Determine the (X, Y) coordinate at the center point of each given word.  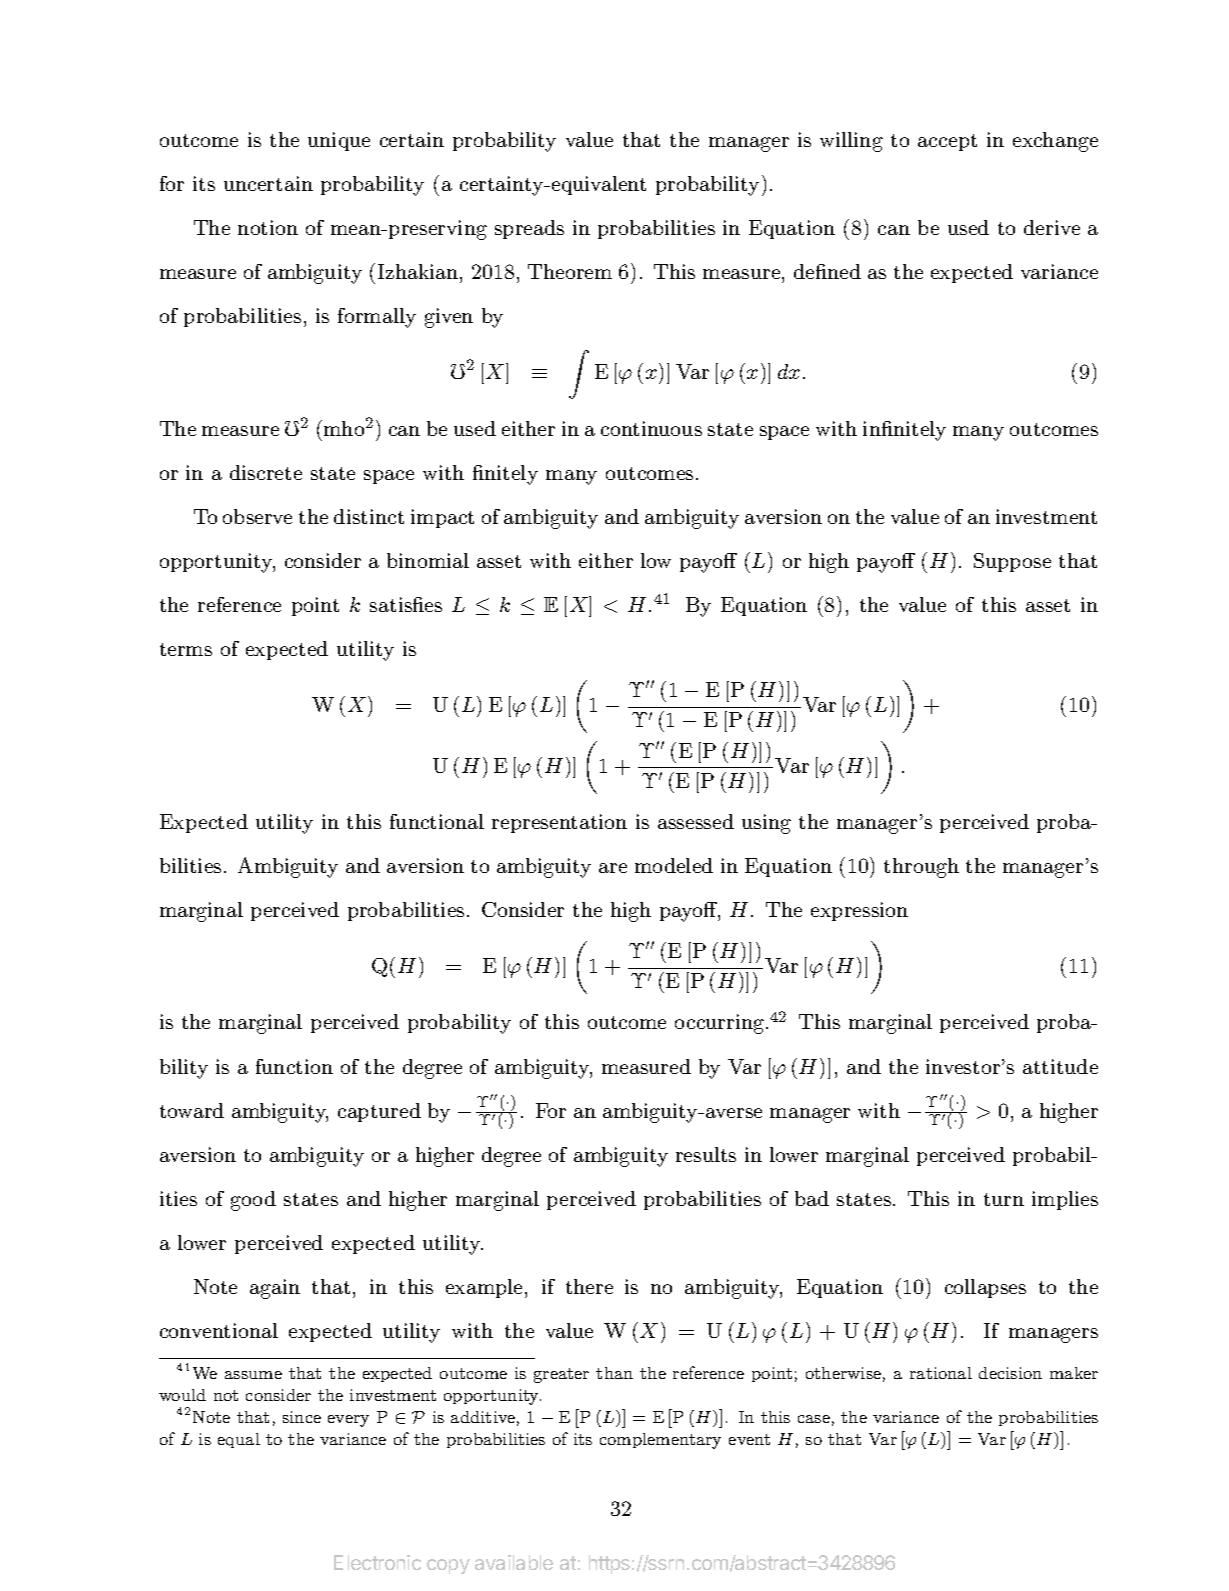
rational (941, 1373)
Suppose (1012, 562)
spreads (529, 229)
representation (559, 823)
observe (257, 516)
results (706, 1154)
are (613, 868)
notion (268, 227)
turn (1004, 1199)
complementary (660, 1441)
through (921, 868)
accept (947, 142)
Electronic (377, 1562)
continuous (651, 428)
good (253, 1201)
